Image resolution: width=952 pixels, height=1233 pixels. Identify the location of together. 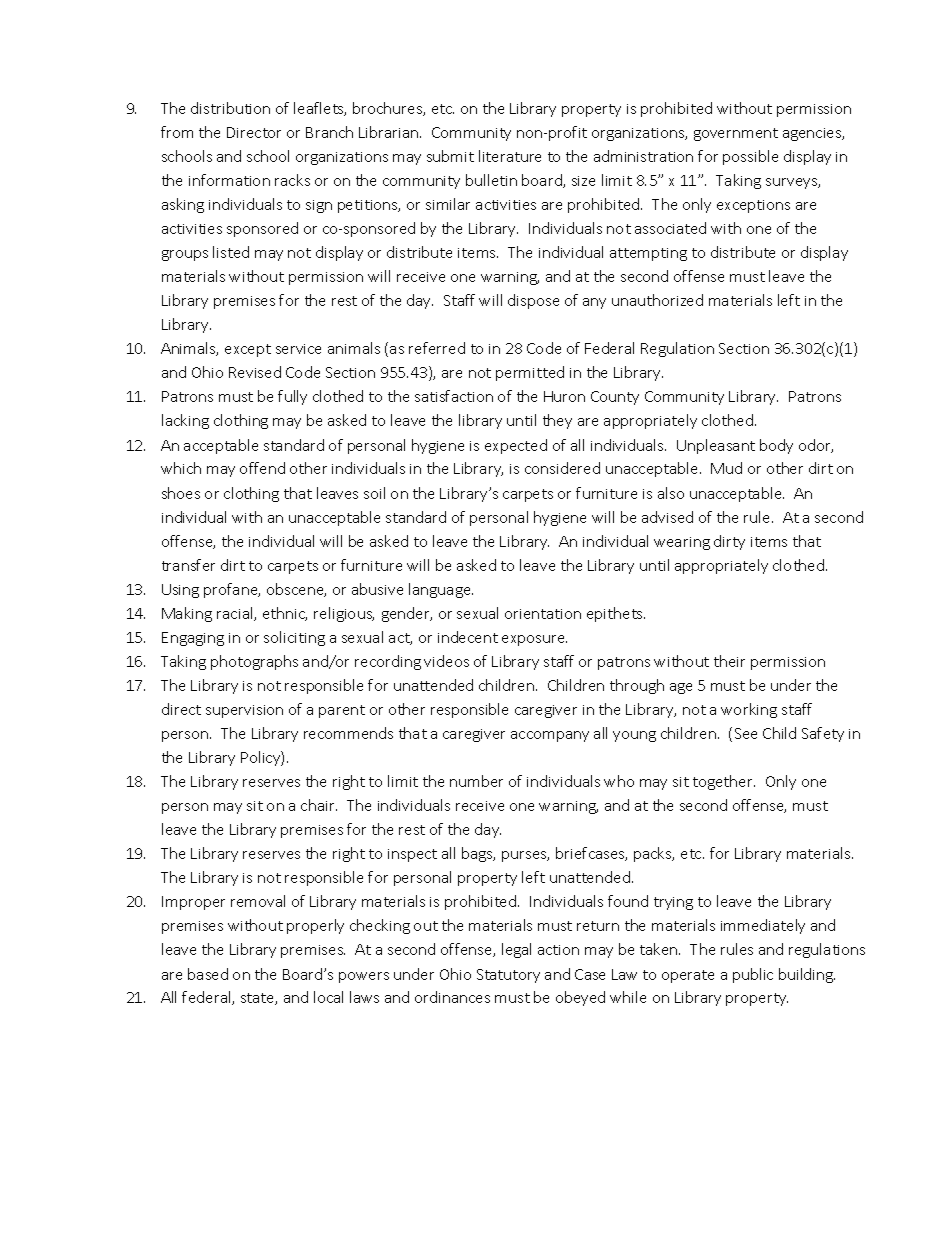
(724, 782).
